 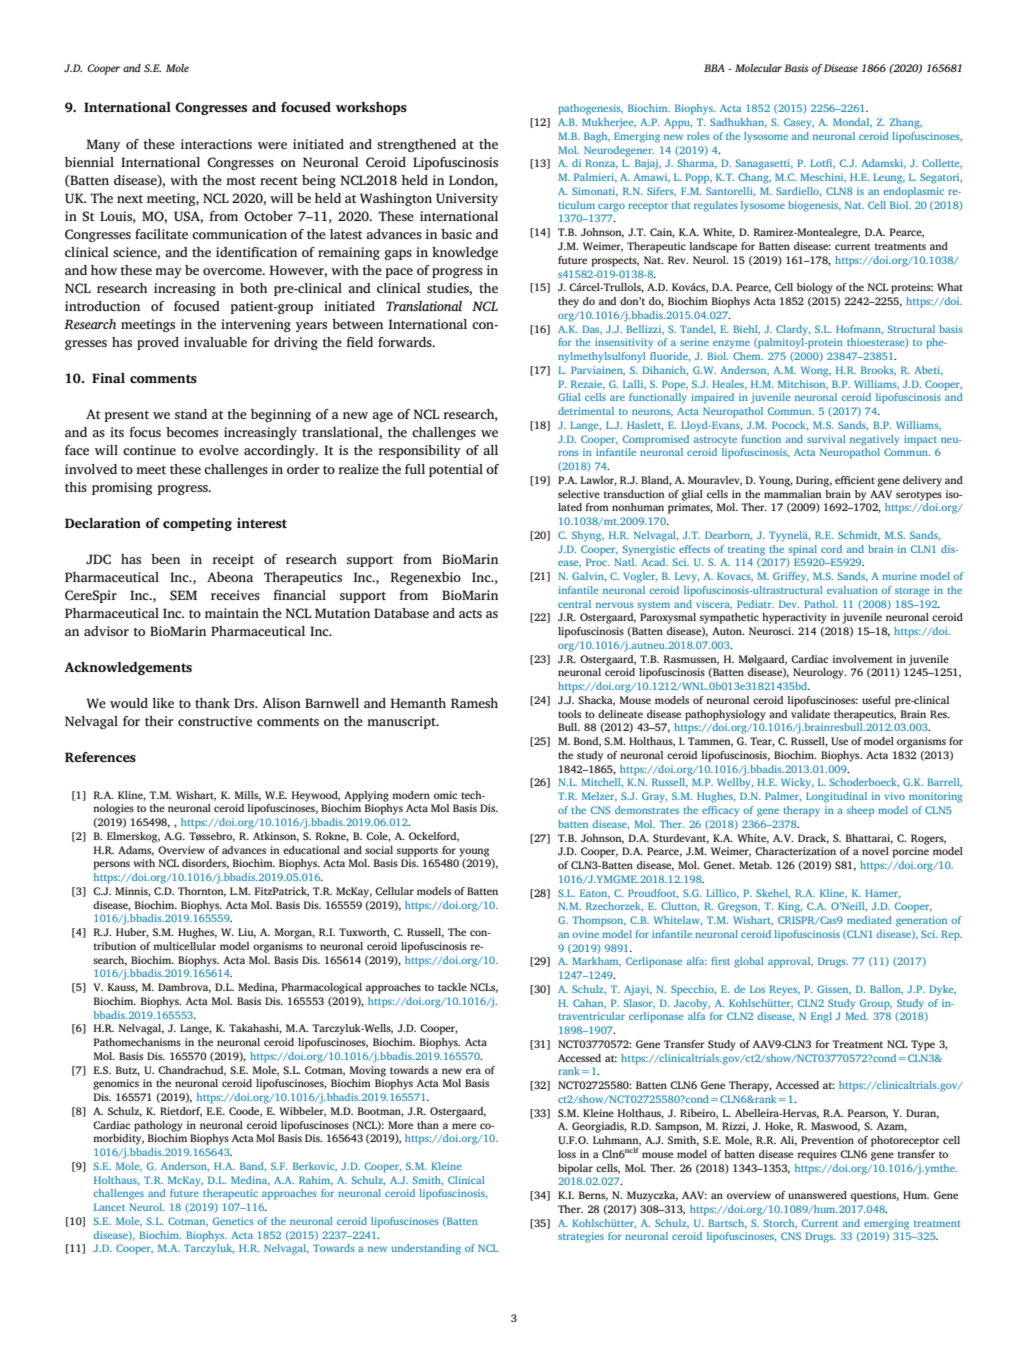 What do you see at coordinates (197, 524) in the screenshot?
I see `competing` at bounding box center [197, 524].
